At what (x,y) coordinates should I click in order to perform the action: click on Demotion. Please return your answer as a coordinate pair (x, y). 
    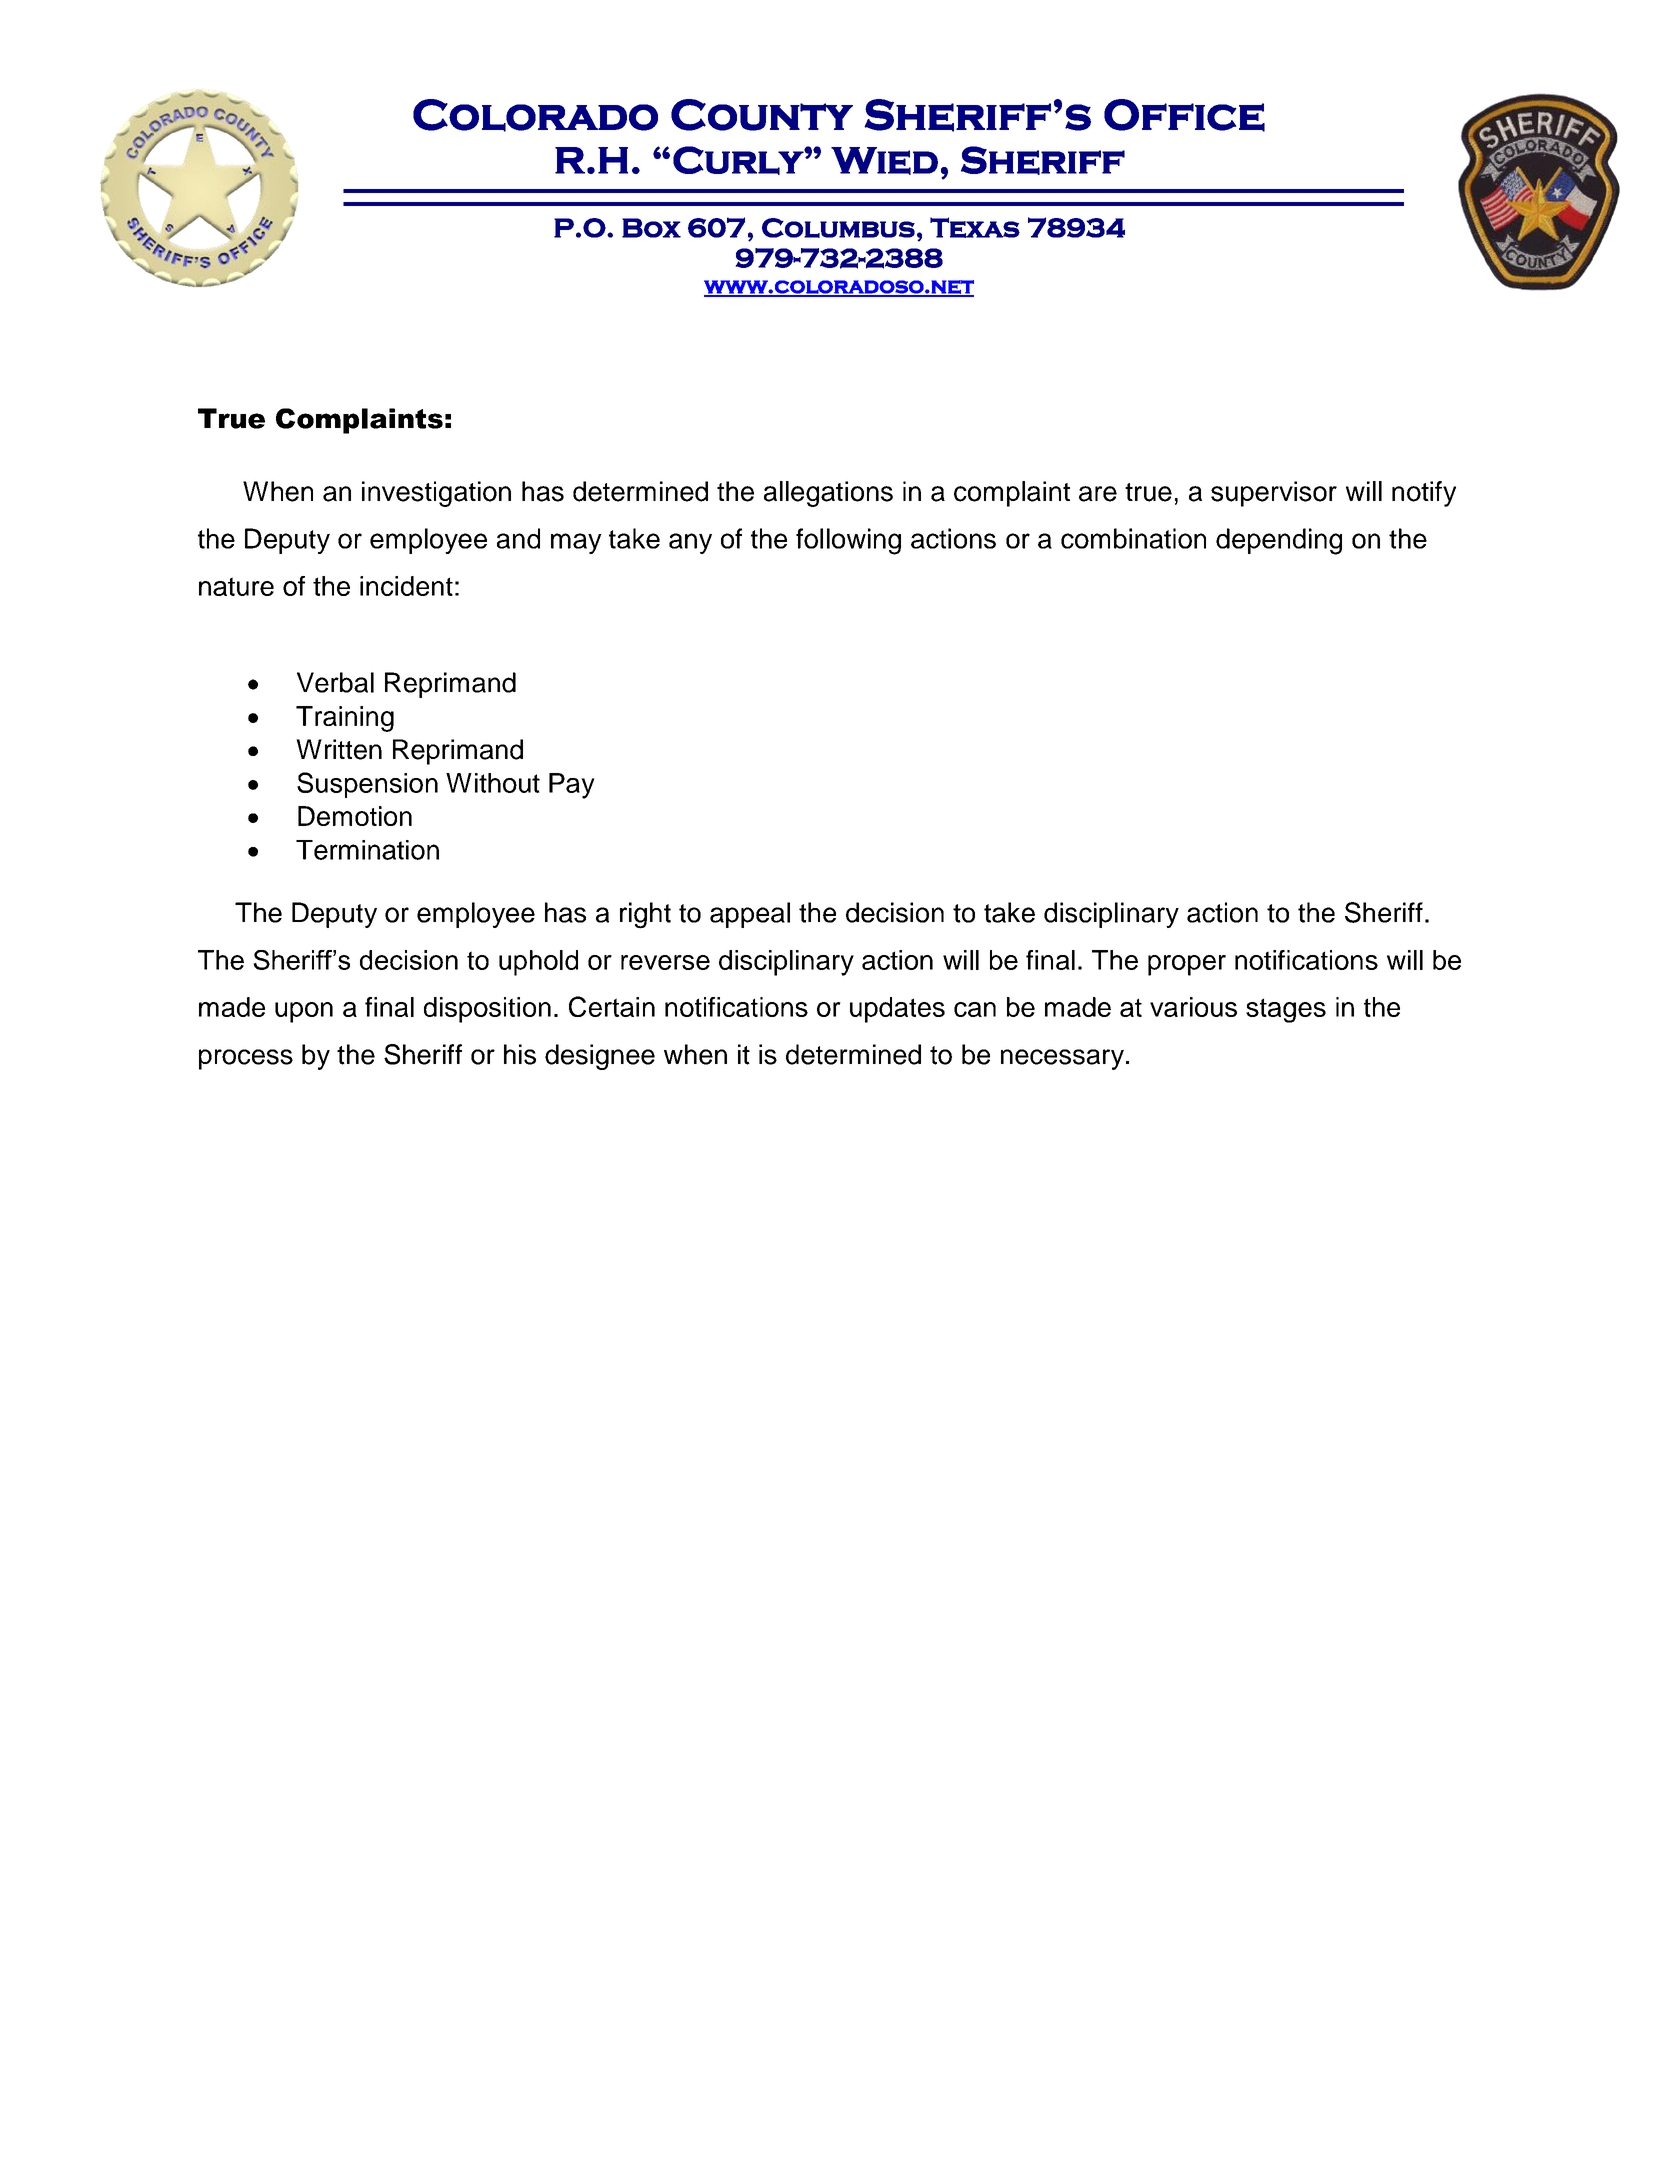
    Looking at the image, I should click on (355, 816).
